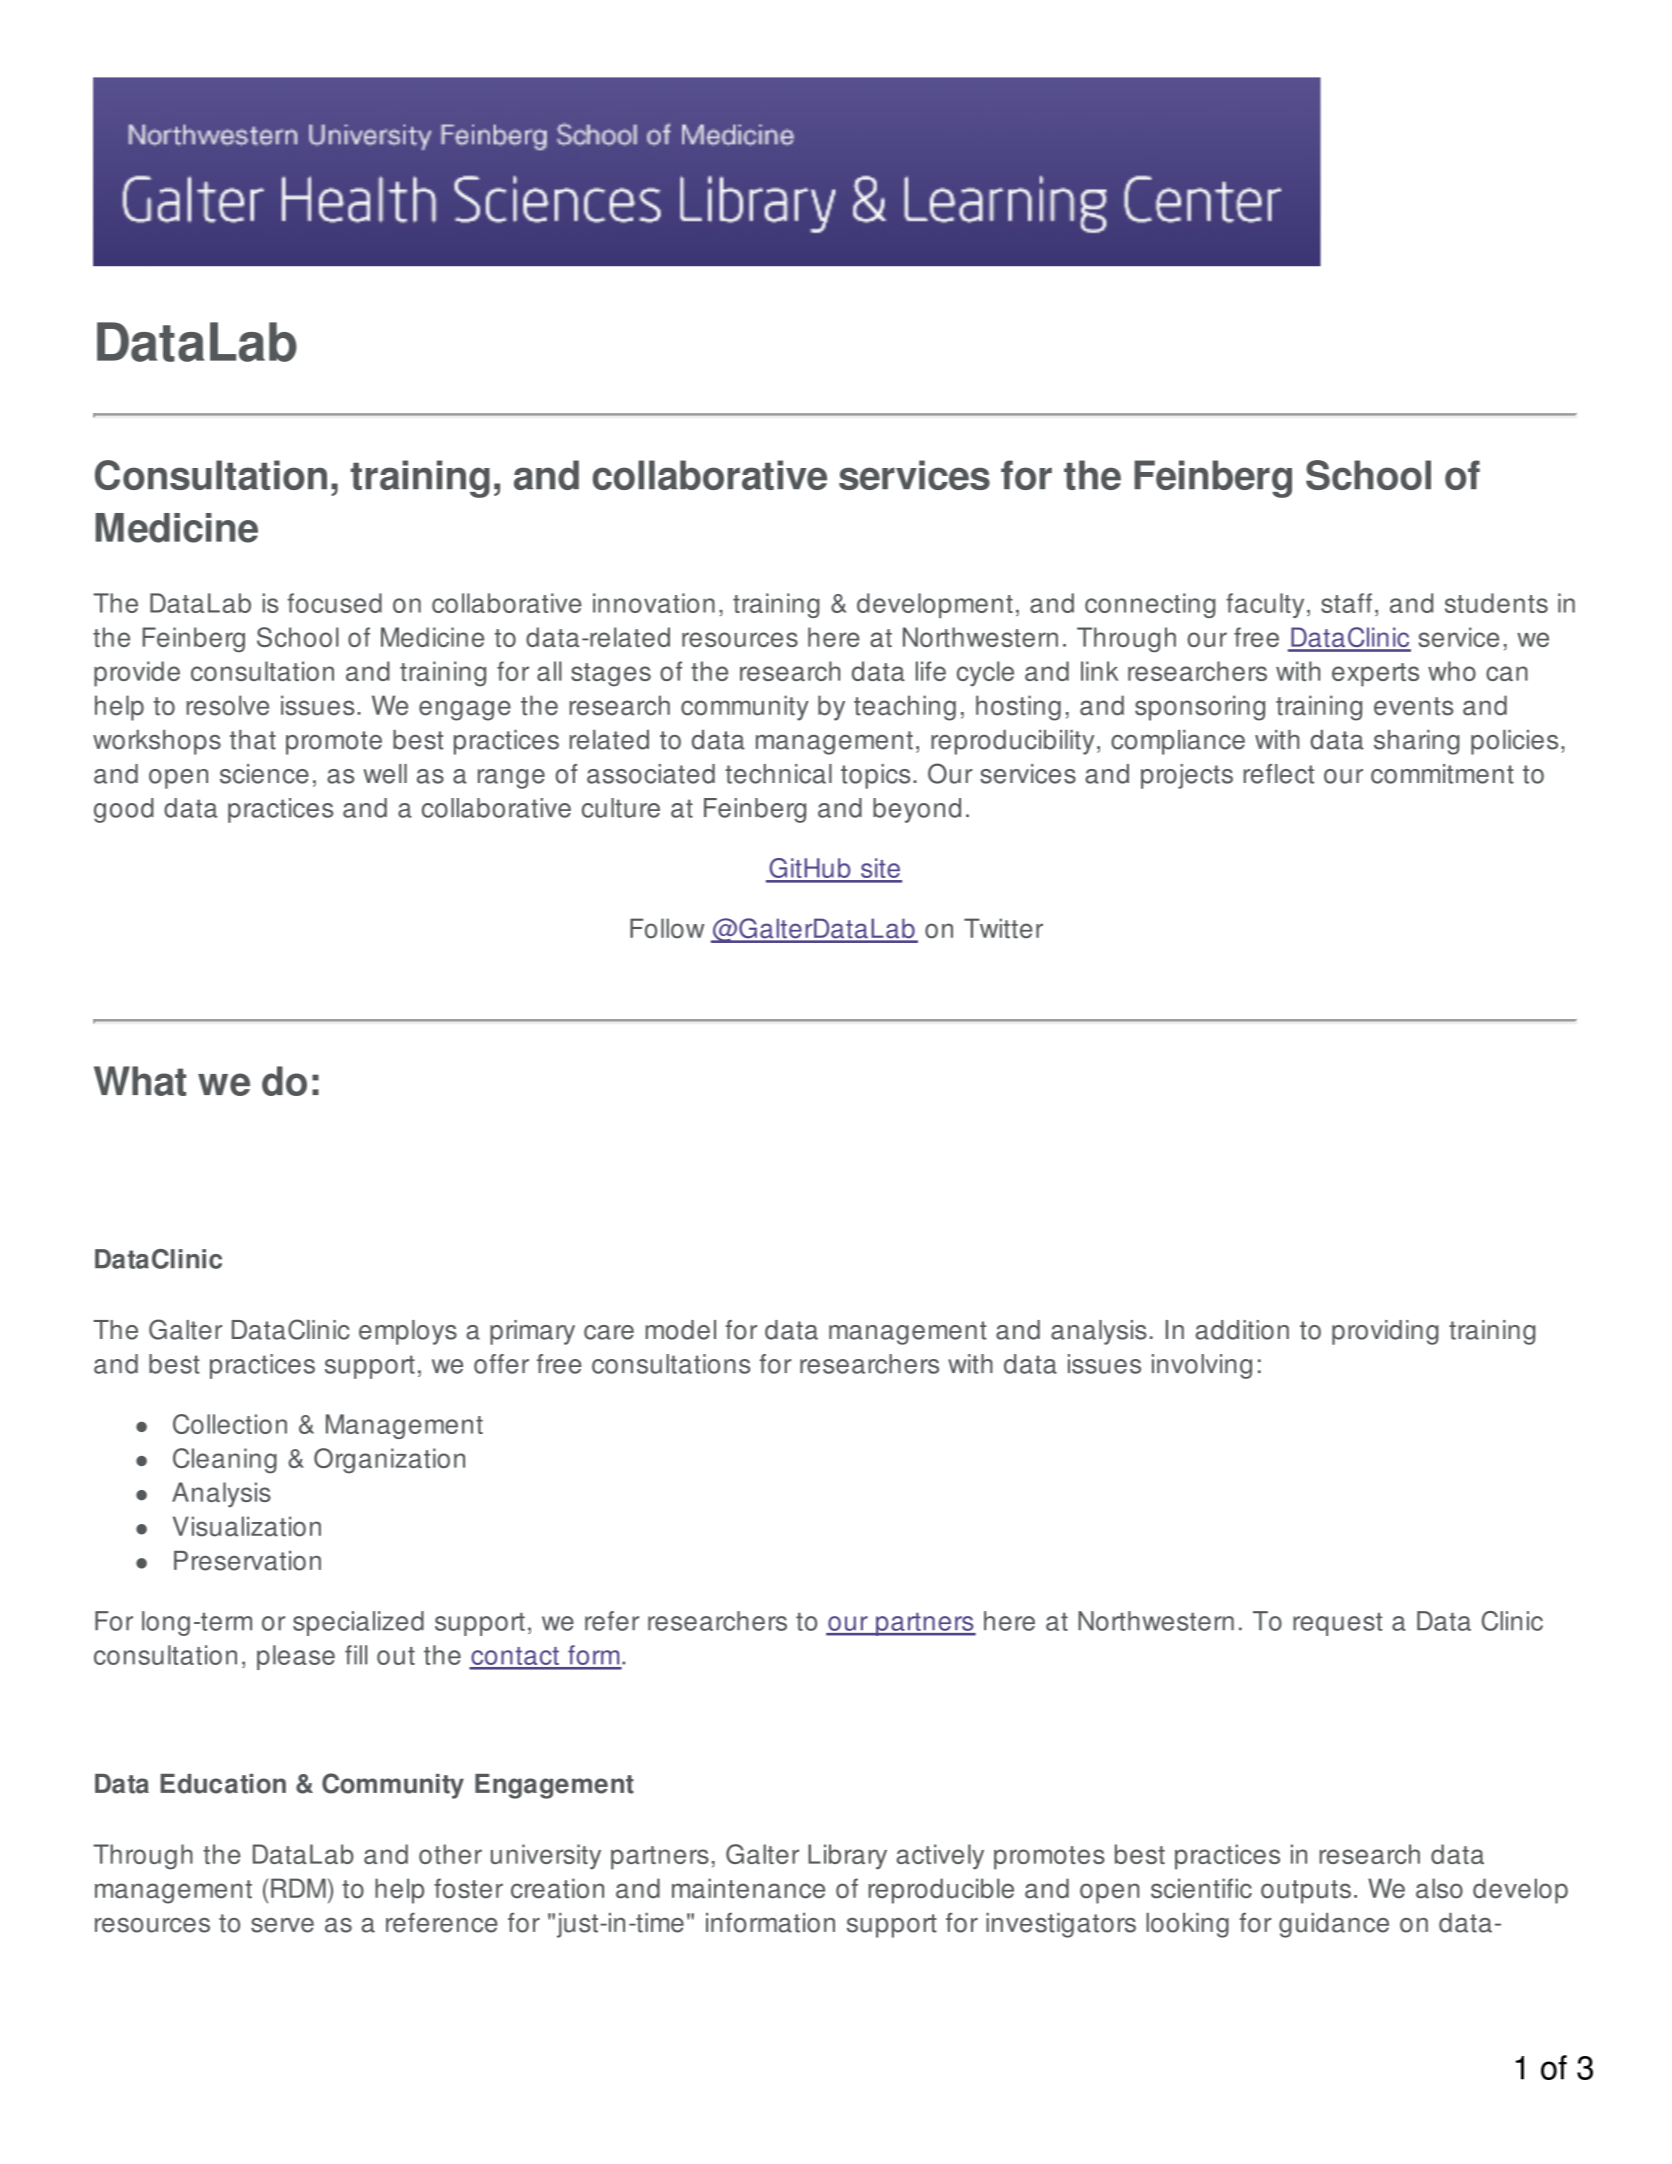  What do you see at coordinates (335, 603) in the document?
I see `focused` at bounding box center [335, 603].
